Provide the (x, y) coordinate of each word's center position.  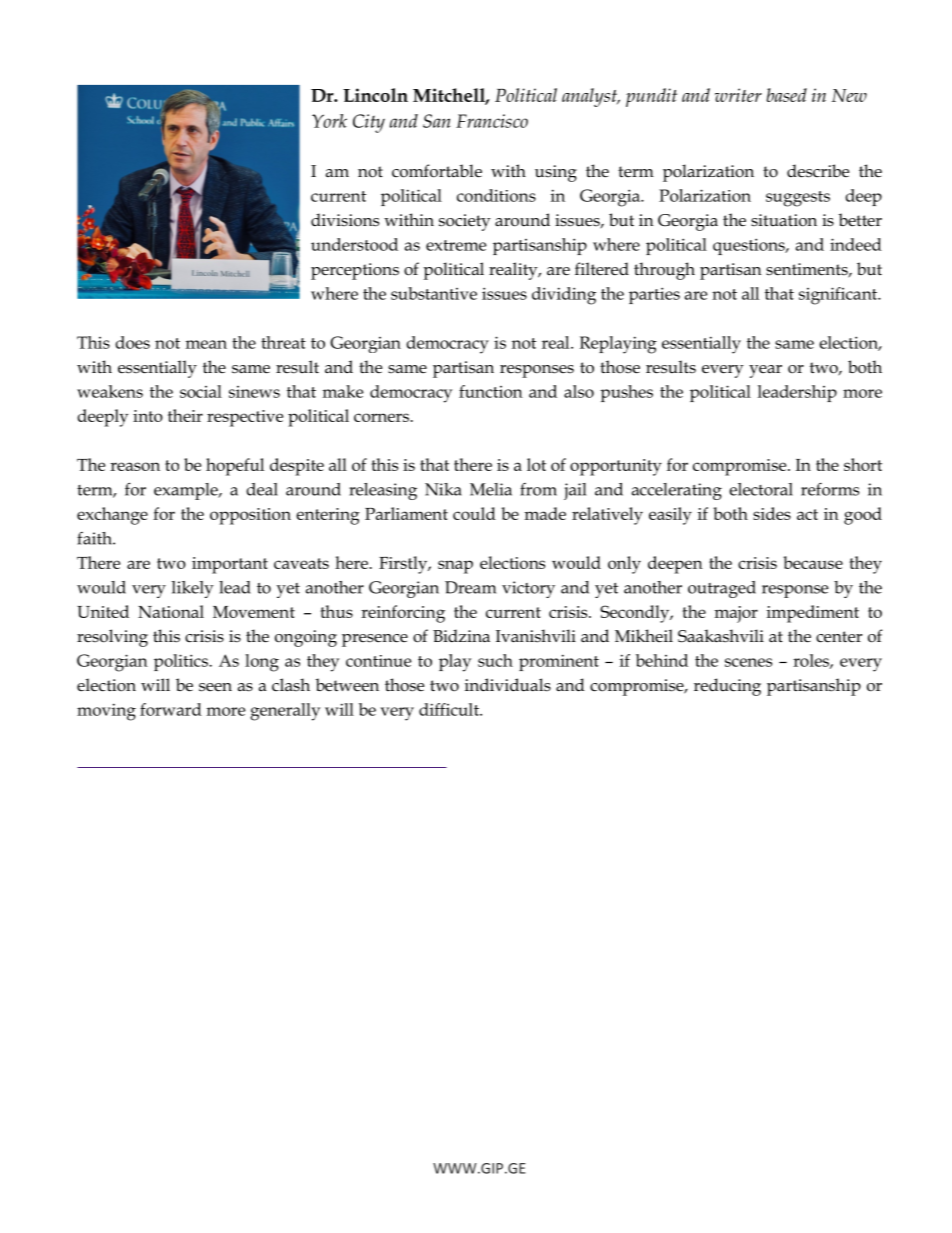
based (787, 95)
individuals (508, 685)
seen (215, 687)
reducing (727, 687)
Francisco (492, 121)
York (329, 121)
